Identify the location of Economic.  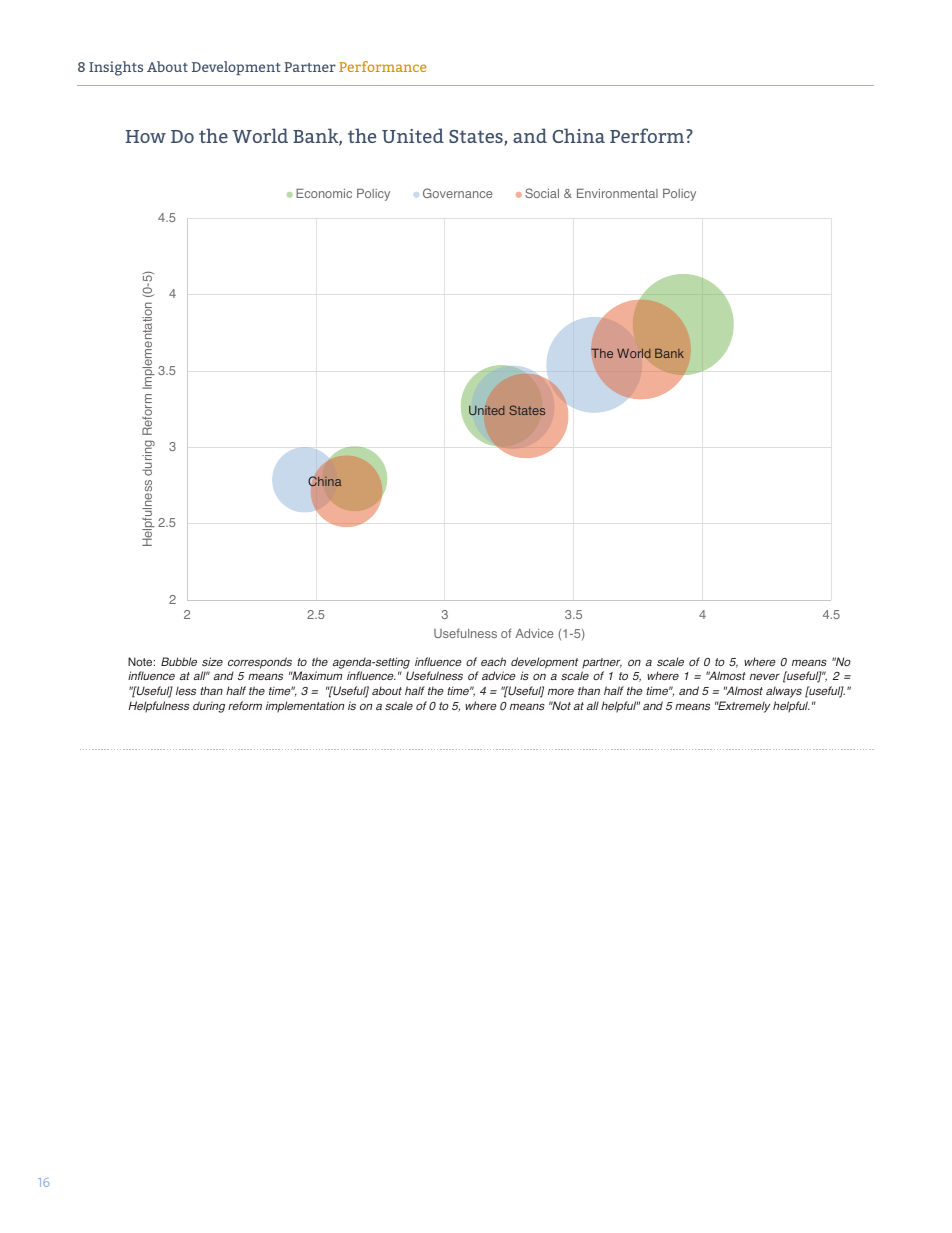
(324, 193).
